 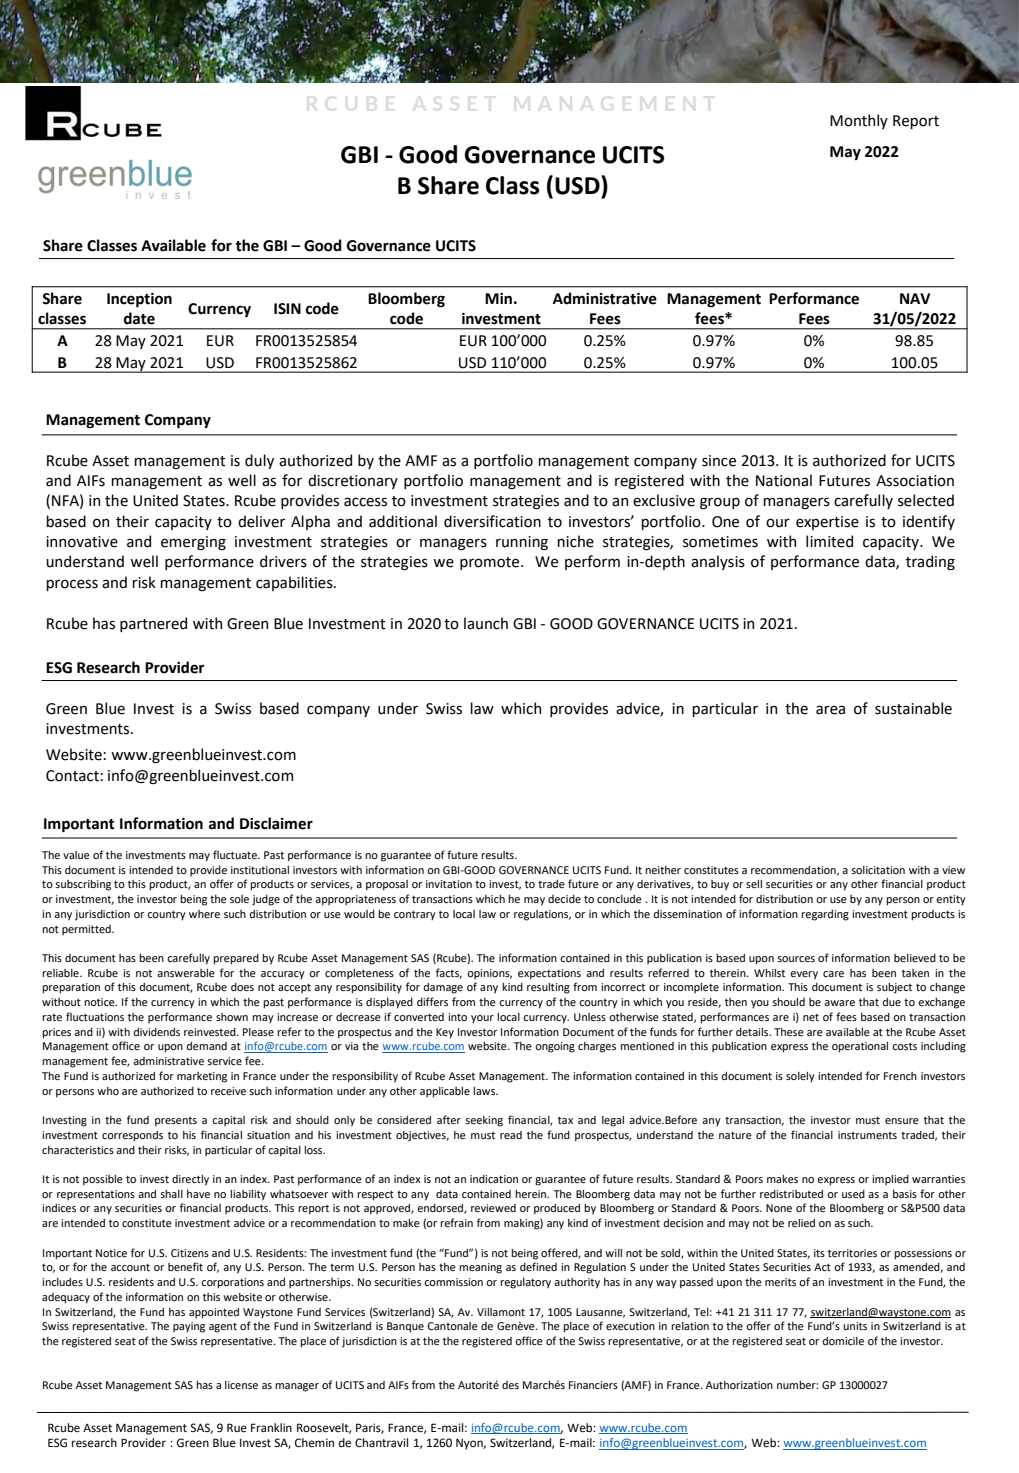 I want to click on Monthly, so click(x=859, y=121).
